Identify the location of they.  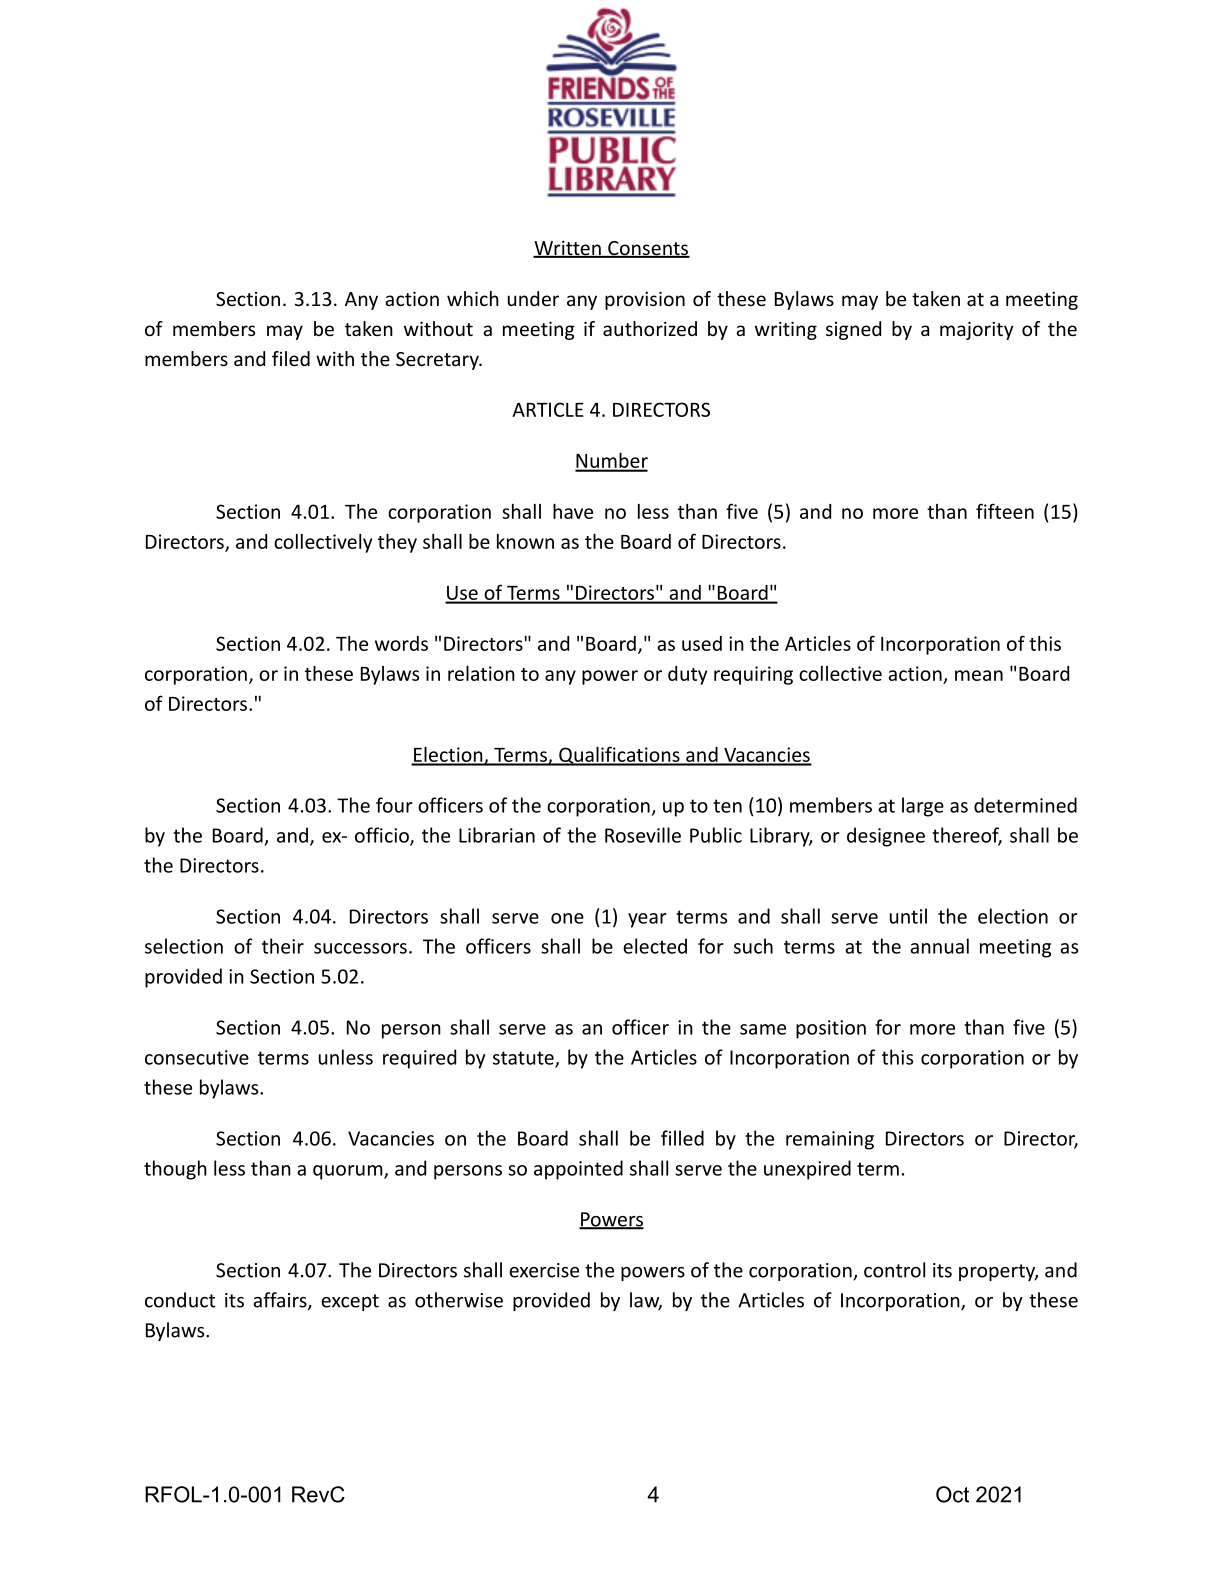
(397, 543).
